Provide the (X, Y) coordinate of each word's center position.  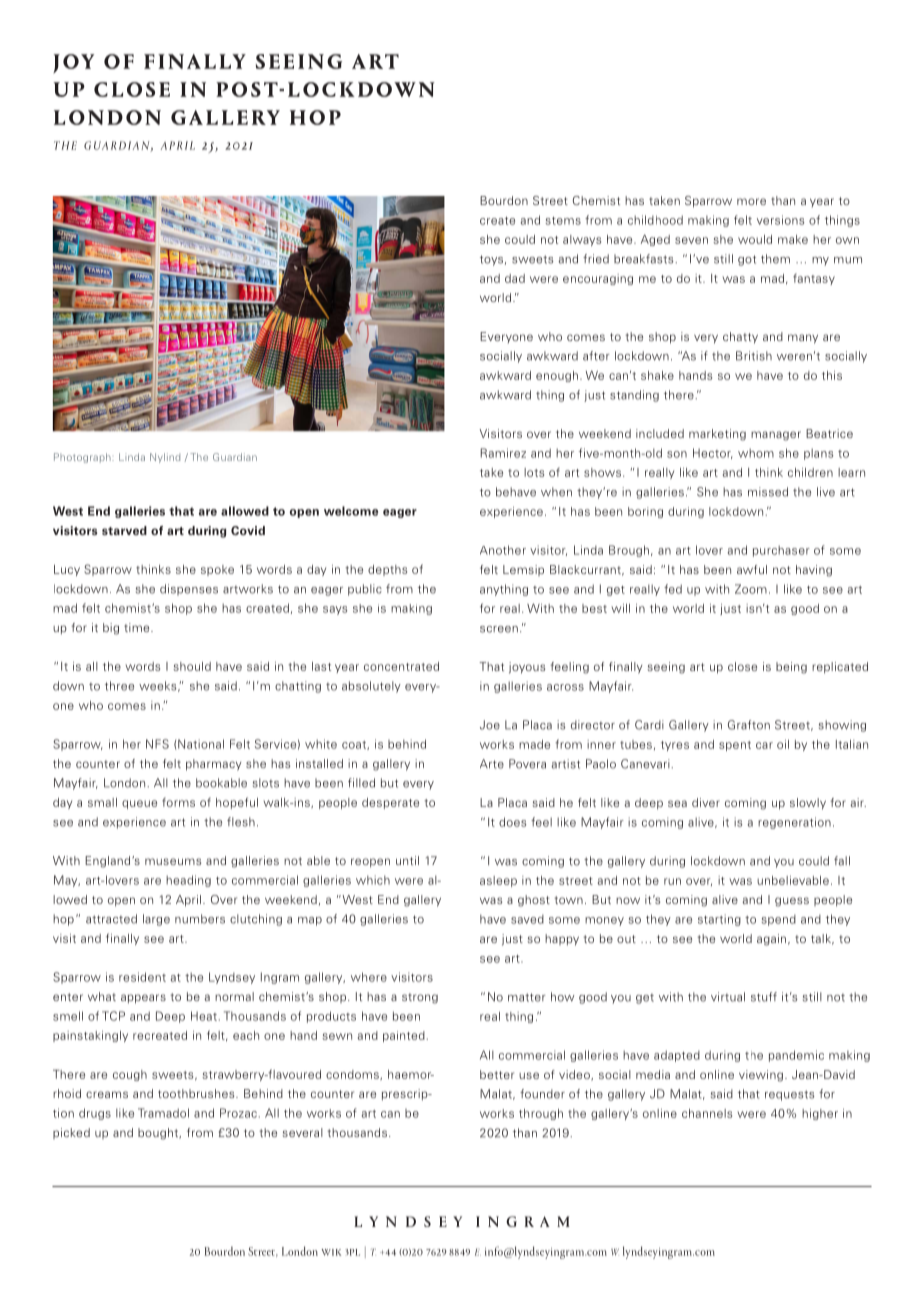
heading (188, 881)
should (192, 666)
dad (515, 278)
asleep (498, 881)
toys (491, 260)
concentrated (401, 666)
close (742, 666)
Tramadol (163, 1113)
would (755, 239)
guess (792, 902)
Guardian (235, 457)
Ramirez (503, 453)
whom (756, 453)
